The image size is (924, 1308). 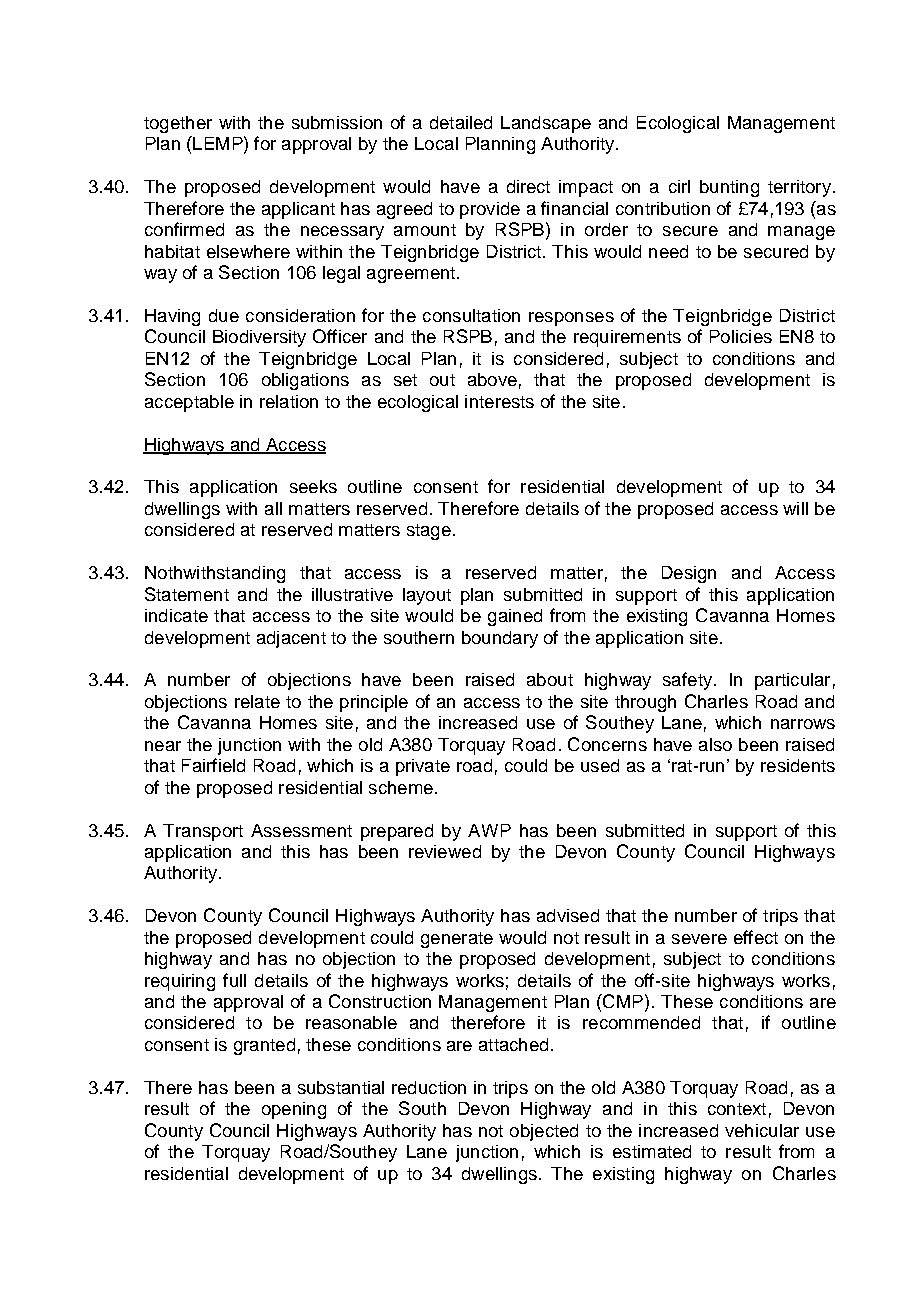 What do you see at coordinates (687, 681) in the screenshot?
I see `safety` at bounding box center [687, 681].
